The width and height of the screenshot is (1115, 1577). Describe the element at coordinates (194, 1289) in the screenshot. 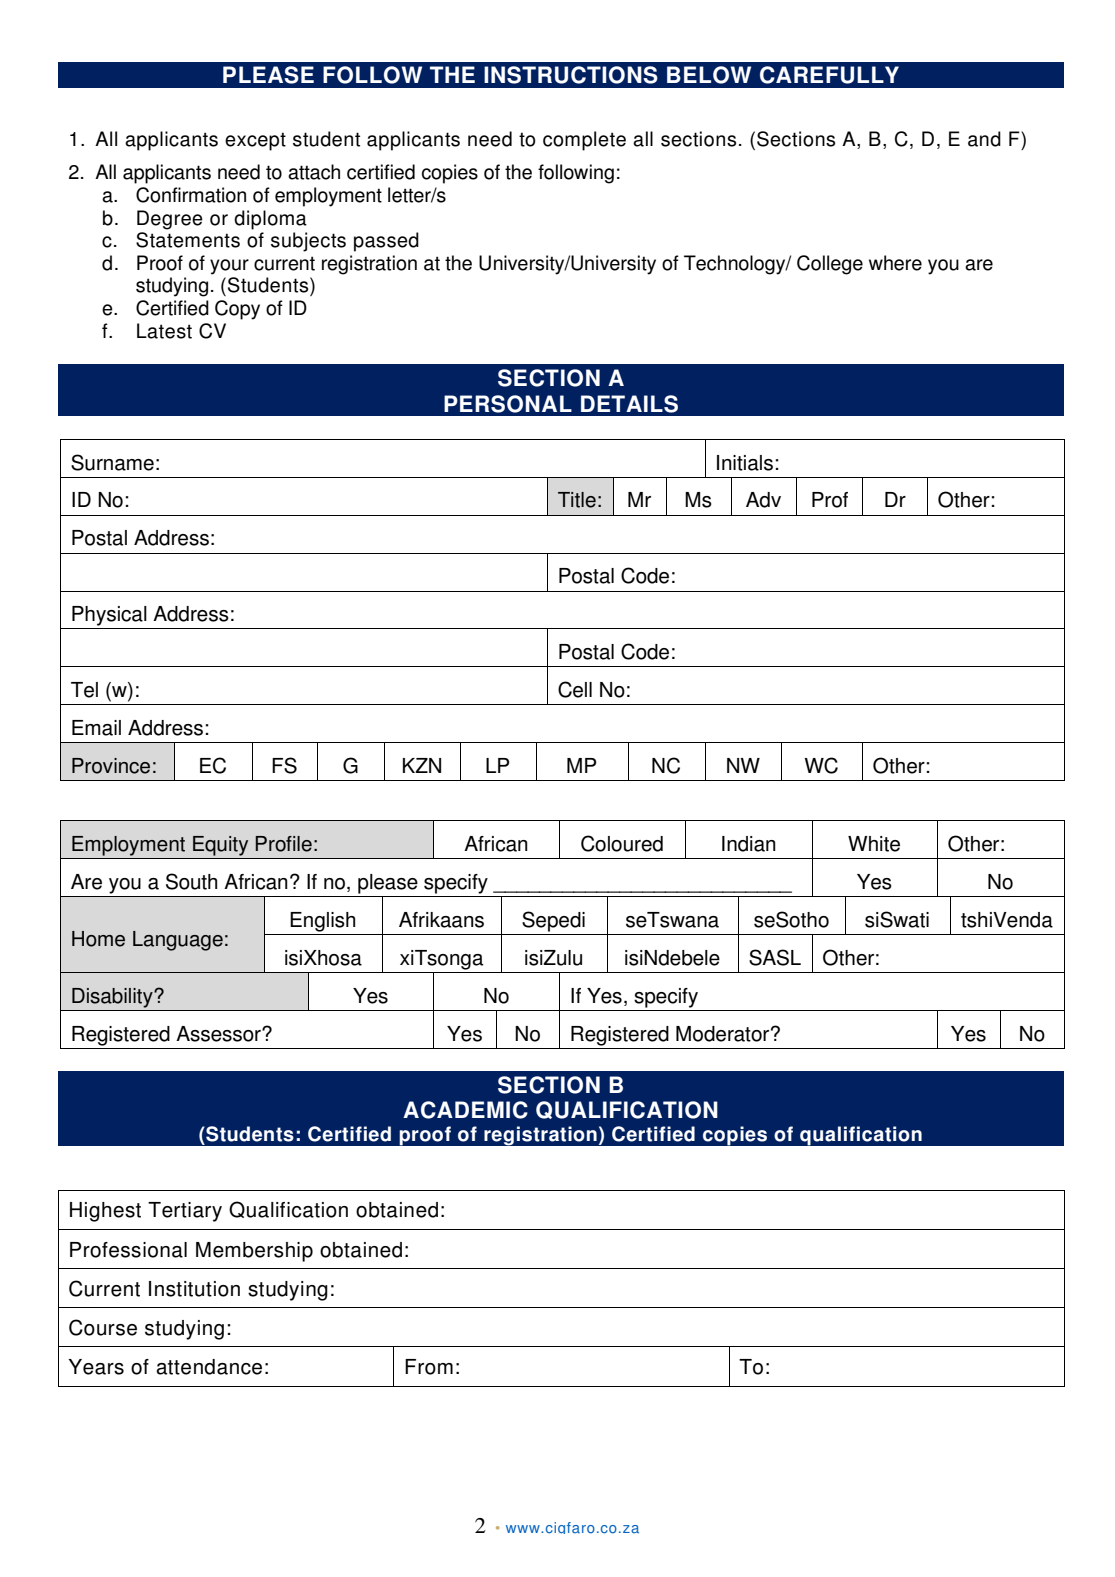

I see `Institution` at that location.
